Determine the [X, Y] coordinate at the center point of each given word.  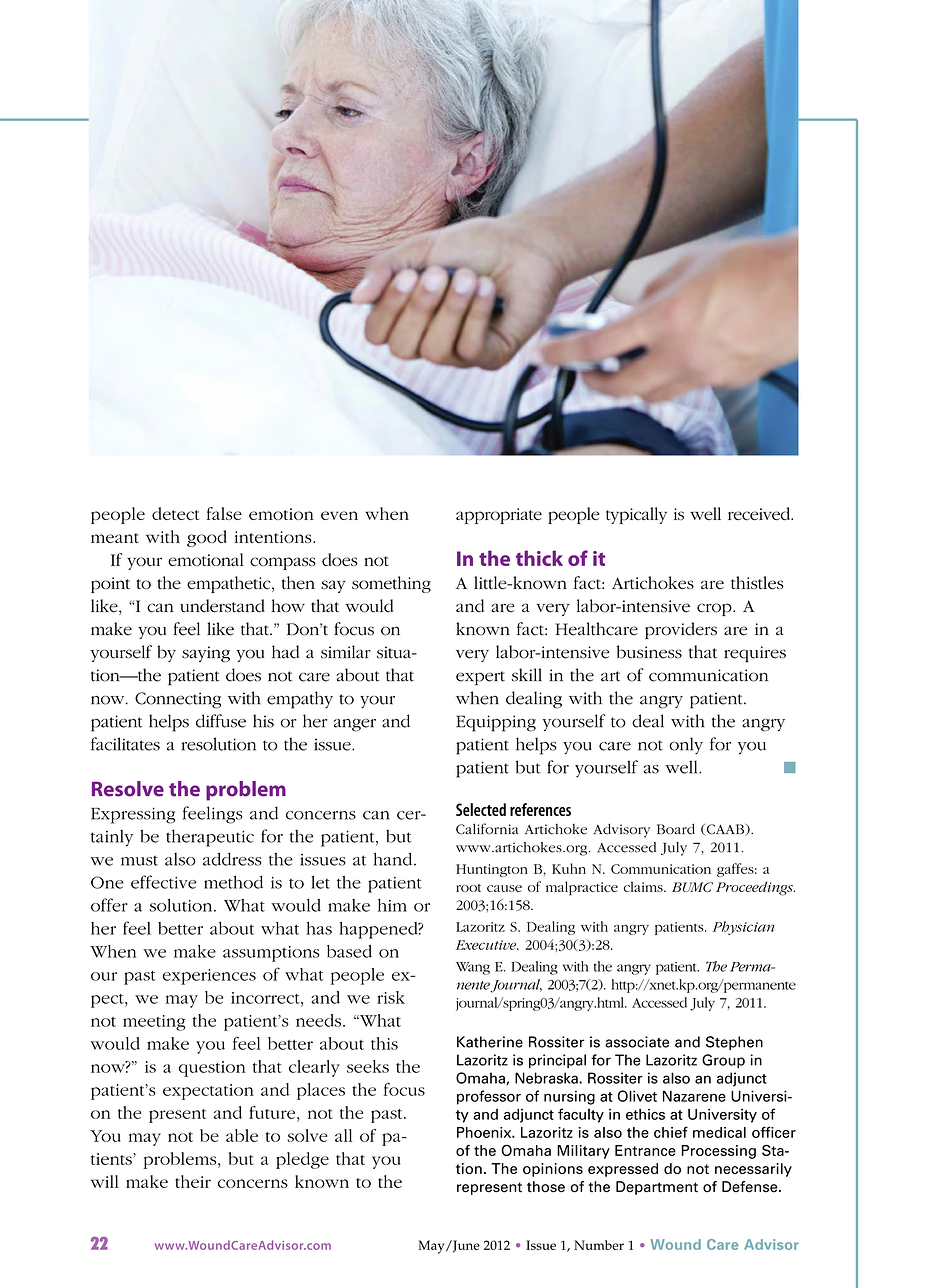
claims [644, 886]
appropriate [499, 516]
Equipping [496, 723]
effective [164, 882]
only [686, 746]
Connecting [178, 700]
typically [636, 515]
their [193, 1181]
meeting [154, 1023]
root [468, 888]
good [207, 538]
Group [723, 1061]
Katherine [490, 1042]
